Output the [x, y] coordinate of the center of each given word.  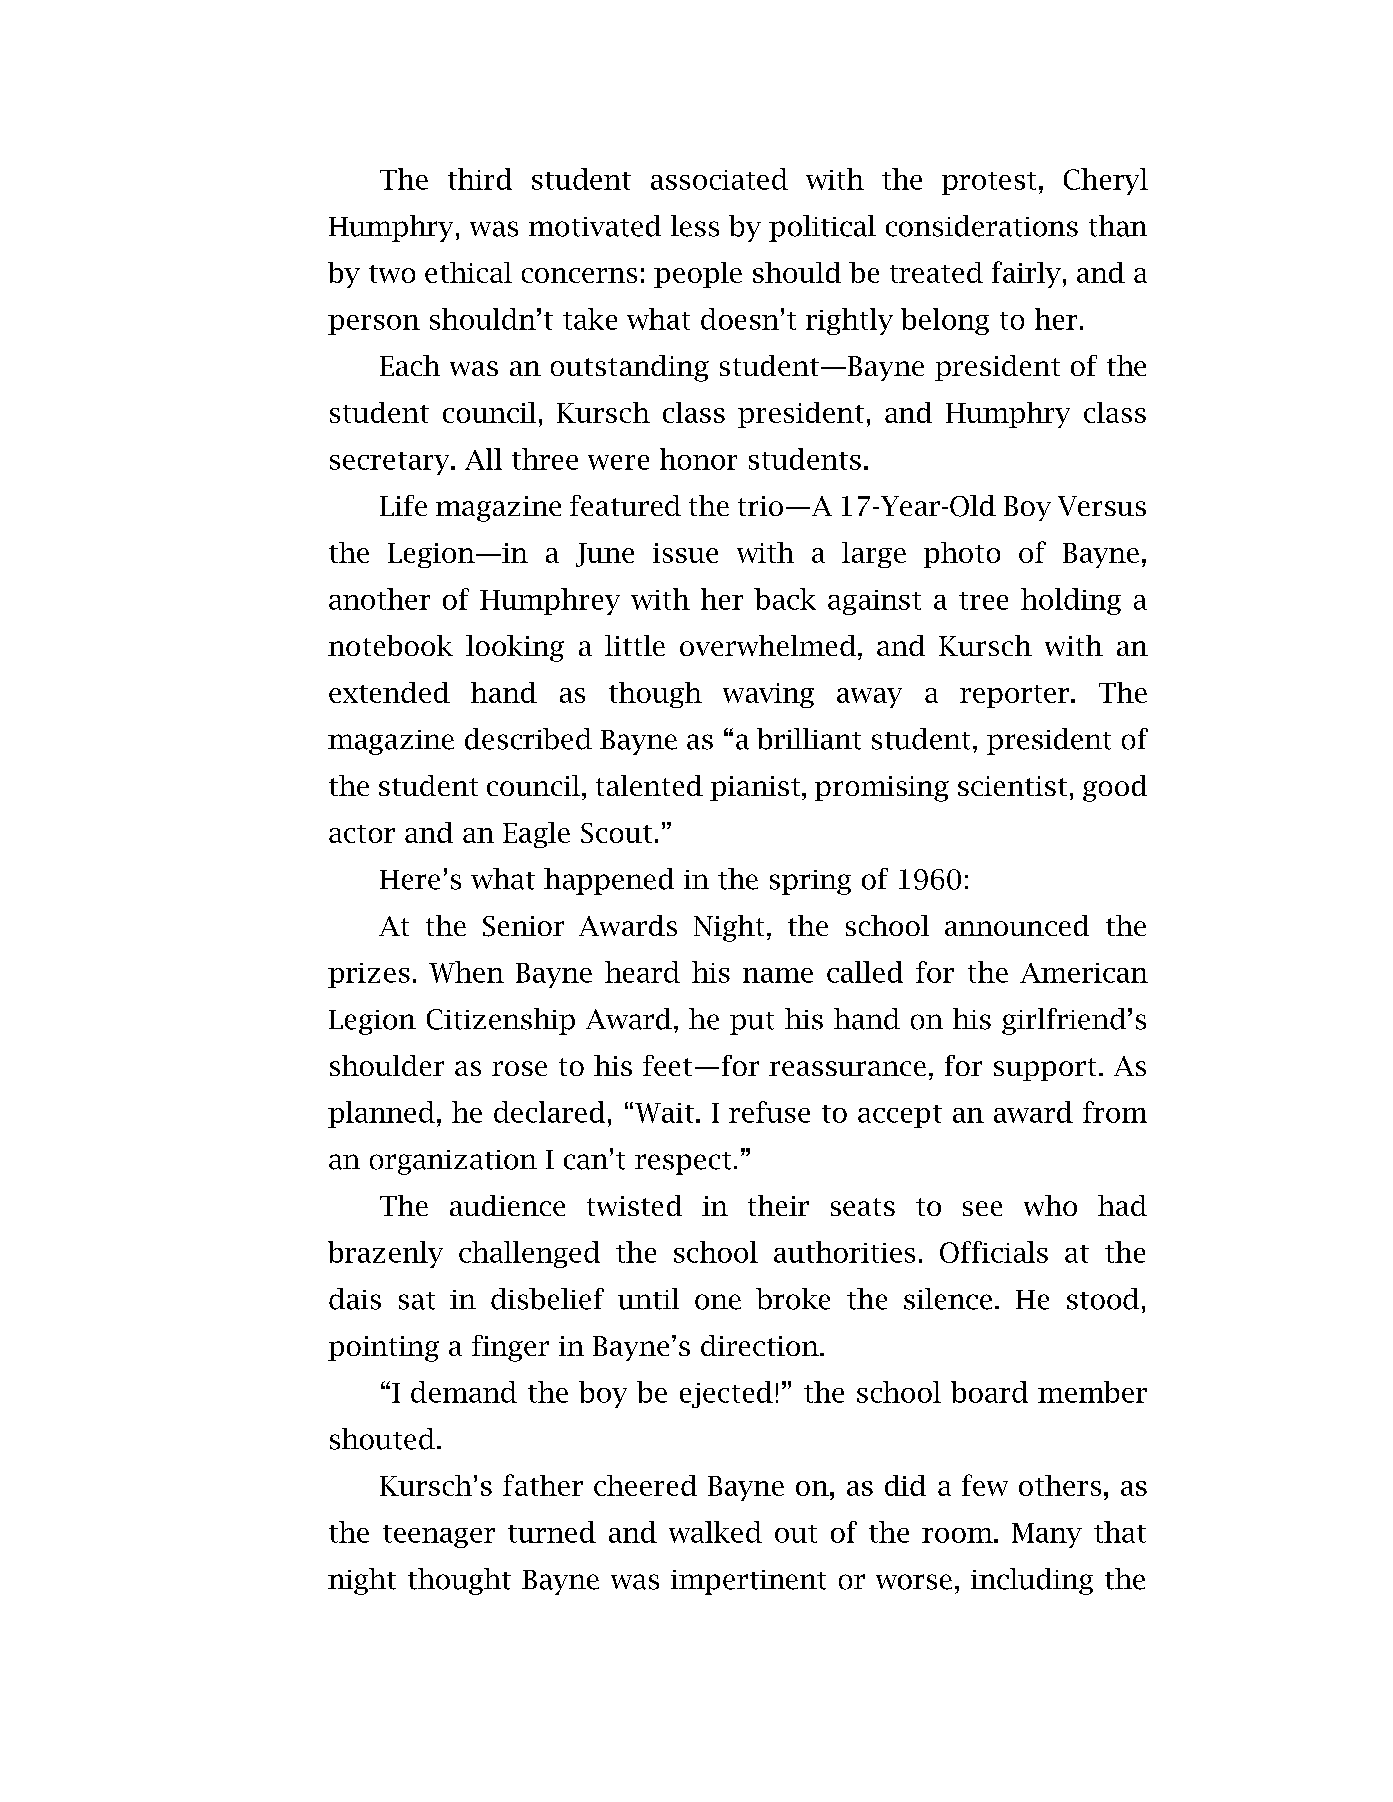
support [1045, 1069]
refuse [769, 1112]
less [695, 226]
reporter [1014, 696]
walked [715, 1532]
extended [389, 692]
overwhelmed [769, 645]
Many [1047, 1535]
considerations [982, 226]
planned [381, 1114]
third [480, 179]
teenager [439, 1536]
